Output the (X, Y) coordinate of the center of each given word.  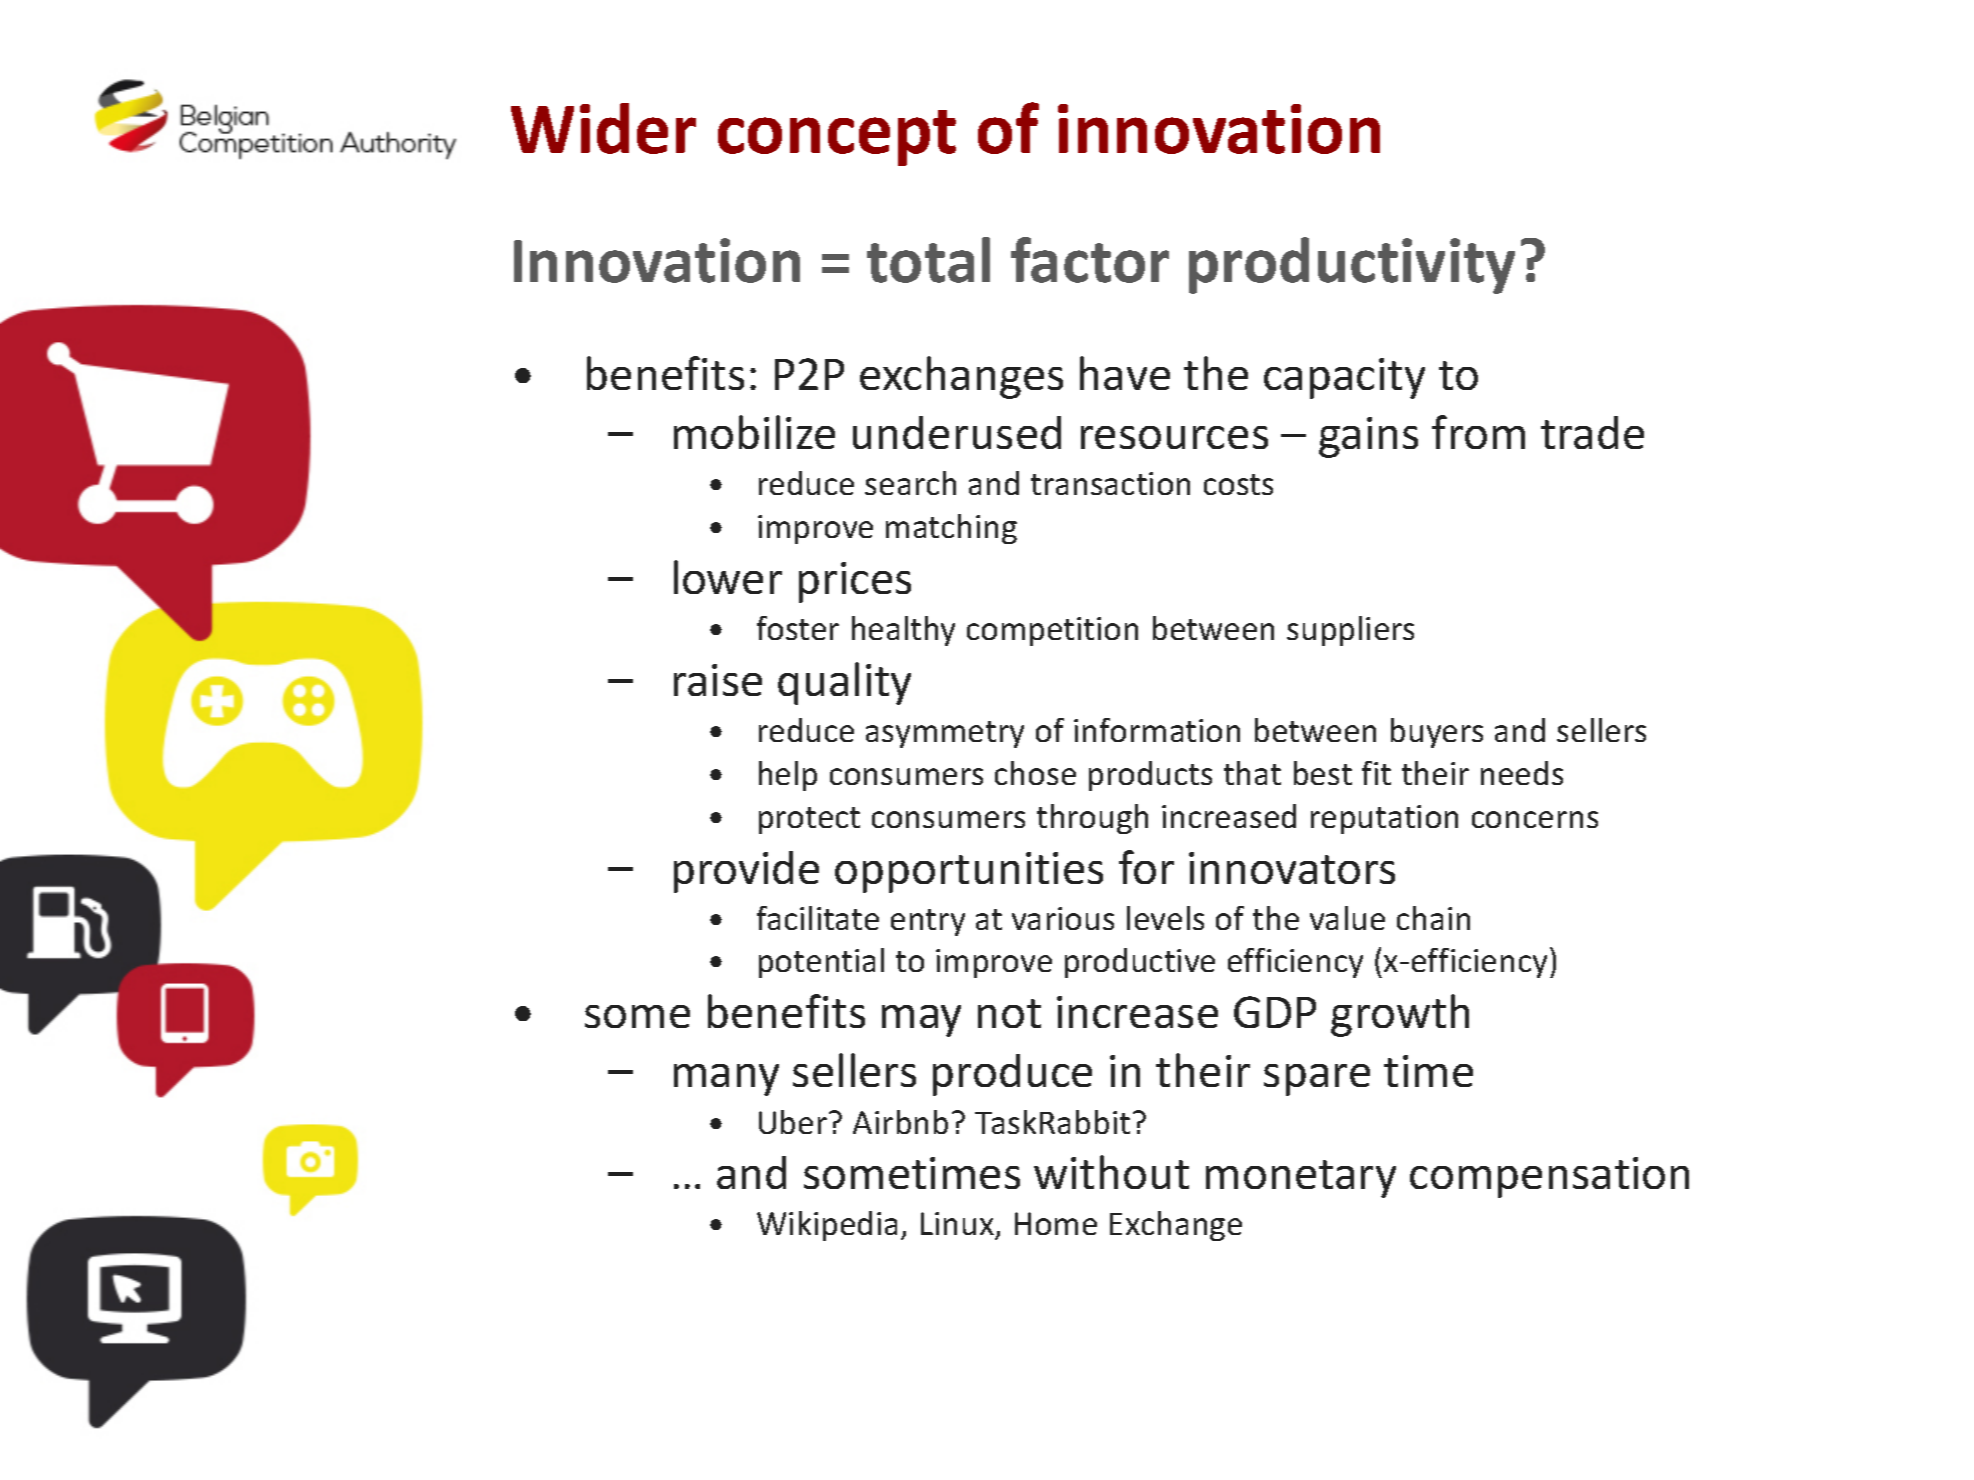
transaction (1110, 483)
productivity (1352, 265)
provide (746, 872)
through (1092, 819)
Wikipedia (827, 1226)
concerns (1535, 819)
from (1478, 432)
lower (728, 577)
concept (837, 138)
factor (1090, 260)
